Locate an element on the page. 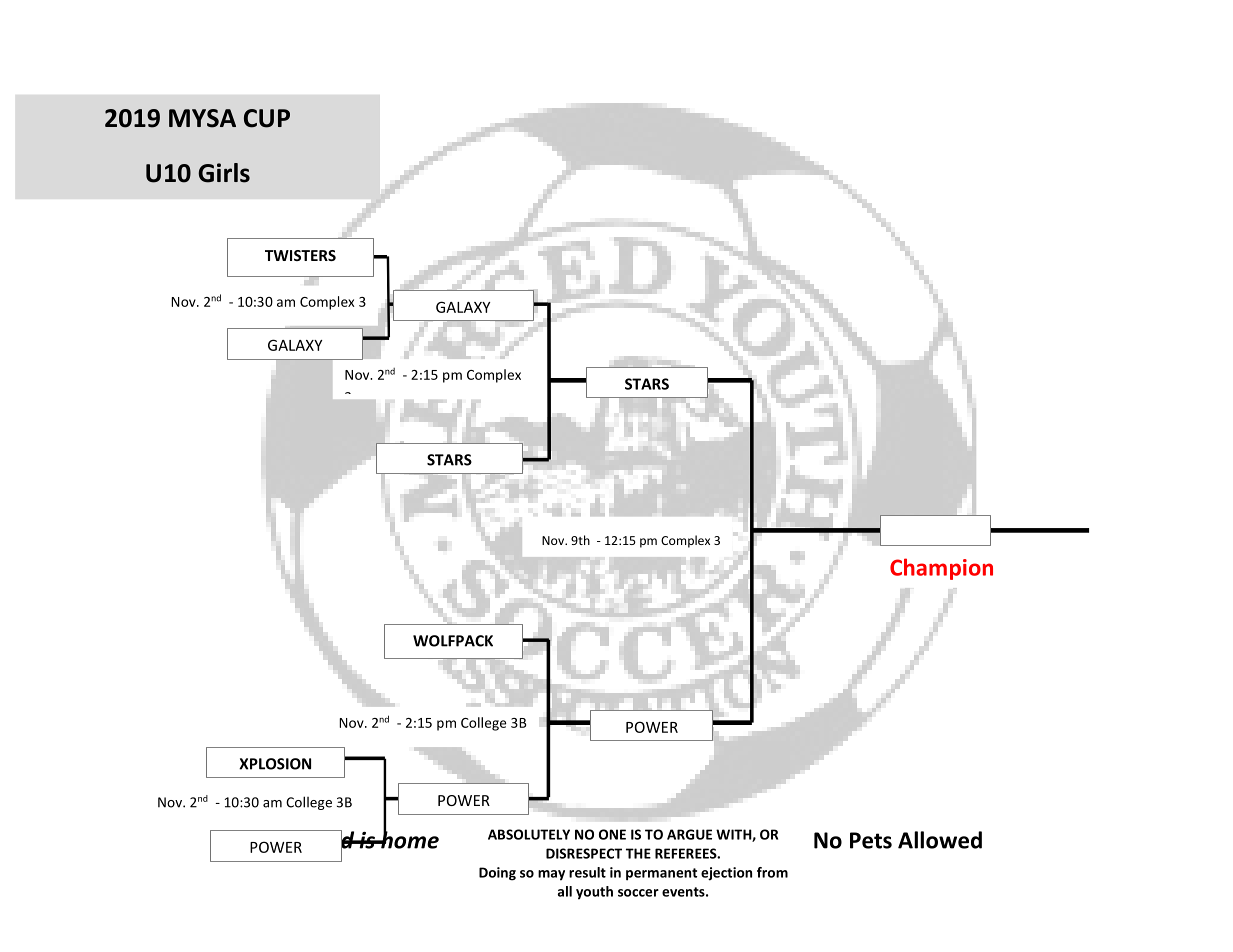 The height and width of the document is (952, 1233). ONE is located at coordinates (612, 834).
